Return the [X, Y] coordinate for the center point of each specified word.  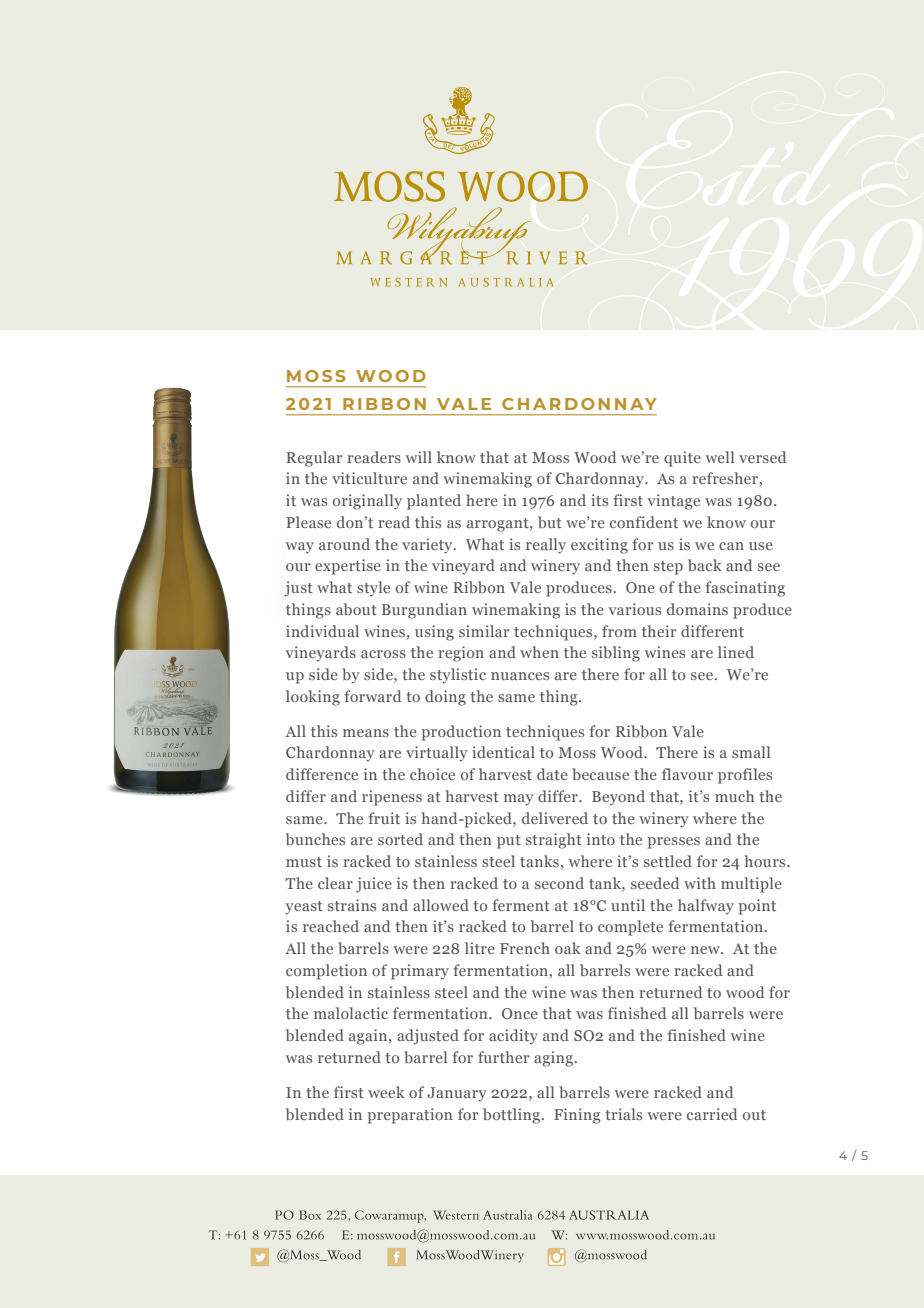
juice [374, 885]
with [700, 883]
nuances [520, 676]
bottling [511, 1116]
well [720, 457]
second [559, 883]
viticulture [369, 478]
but [550, 522]
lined [736, 652]
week [386, 1092]
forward [372, 696]
